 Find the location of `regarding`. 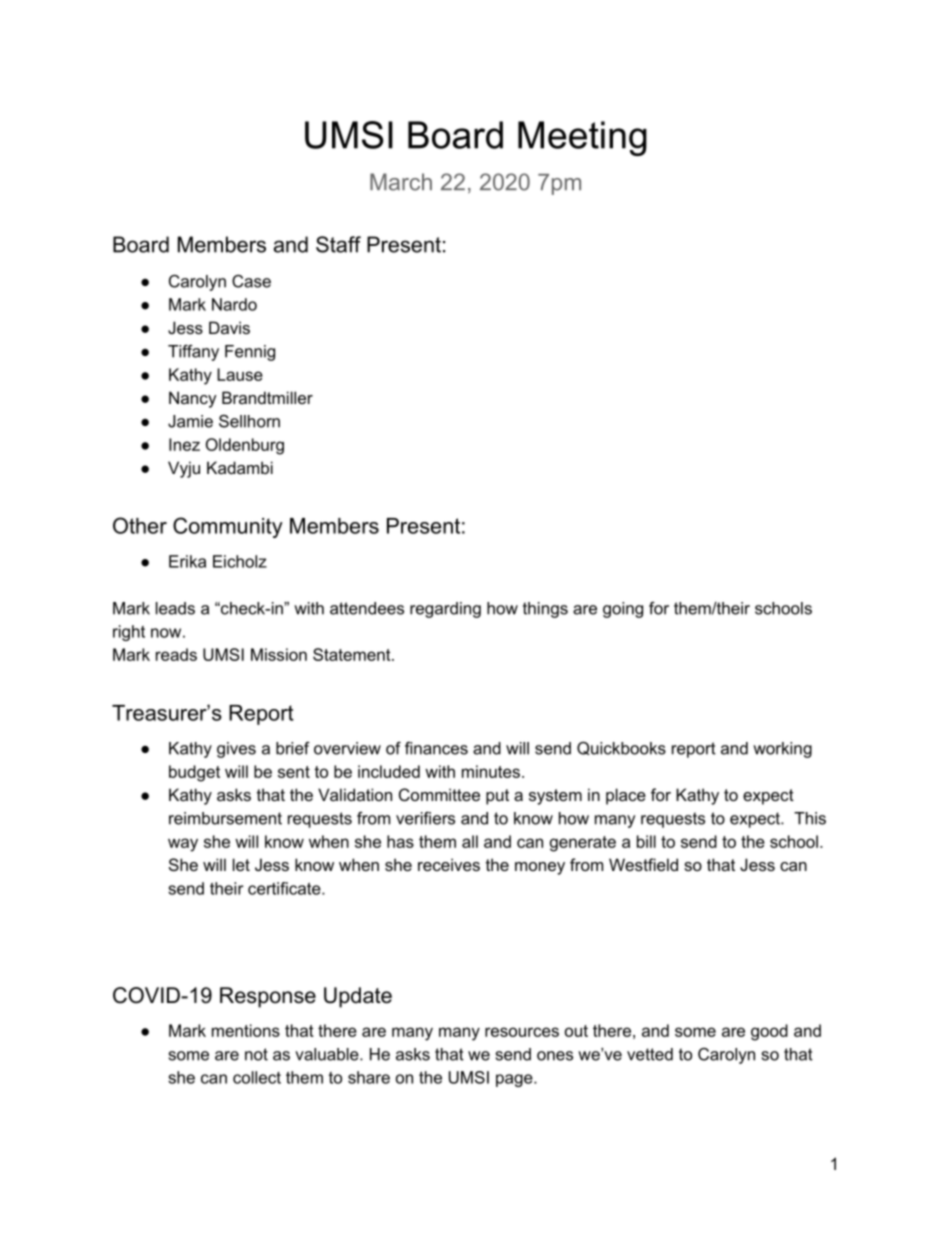

regarding is located at coordinates (445, 610).
